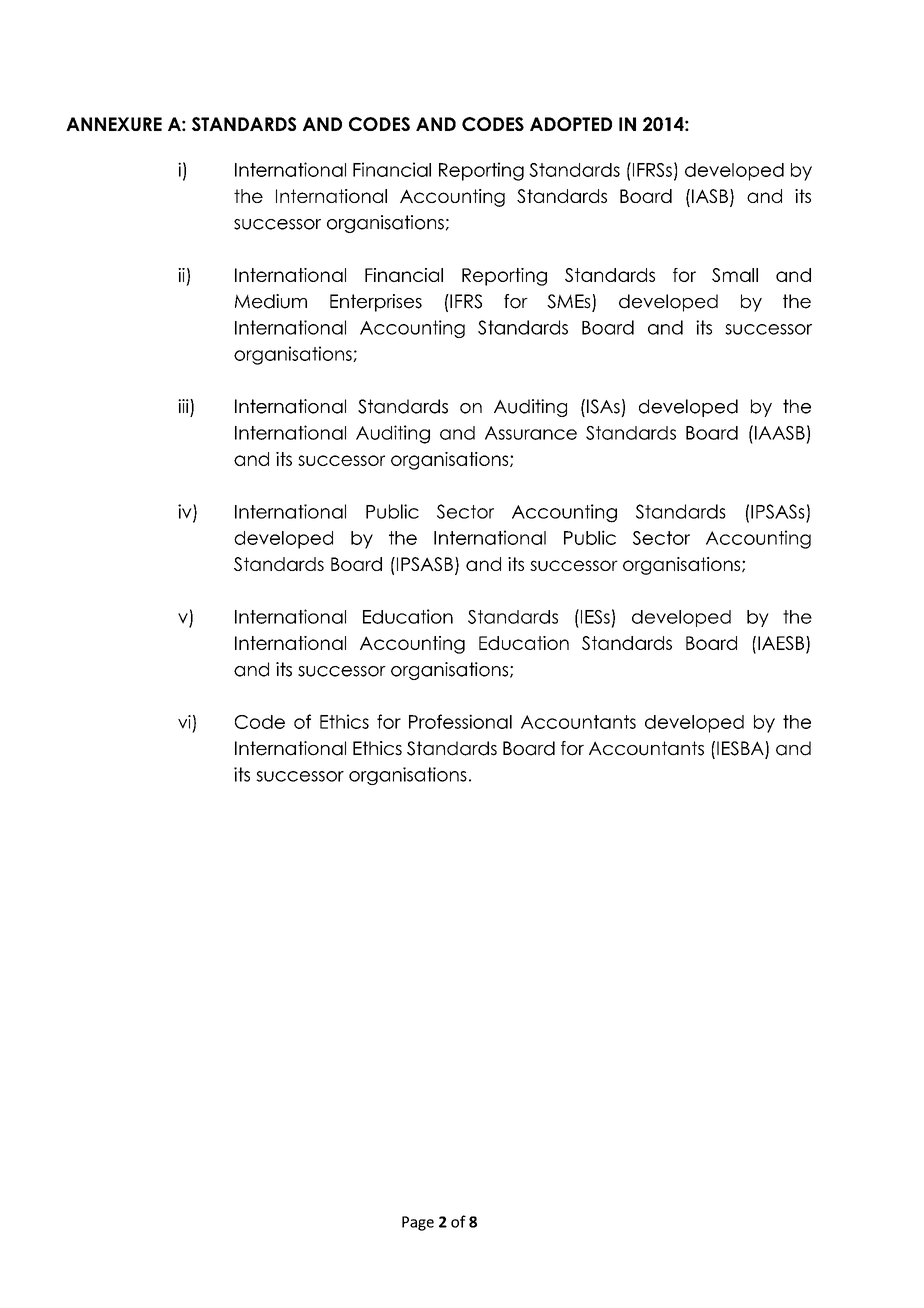  I want to click on iii, so click(184, 406).
